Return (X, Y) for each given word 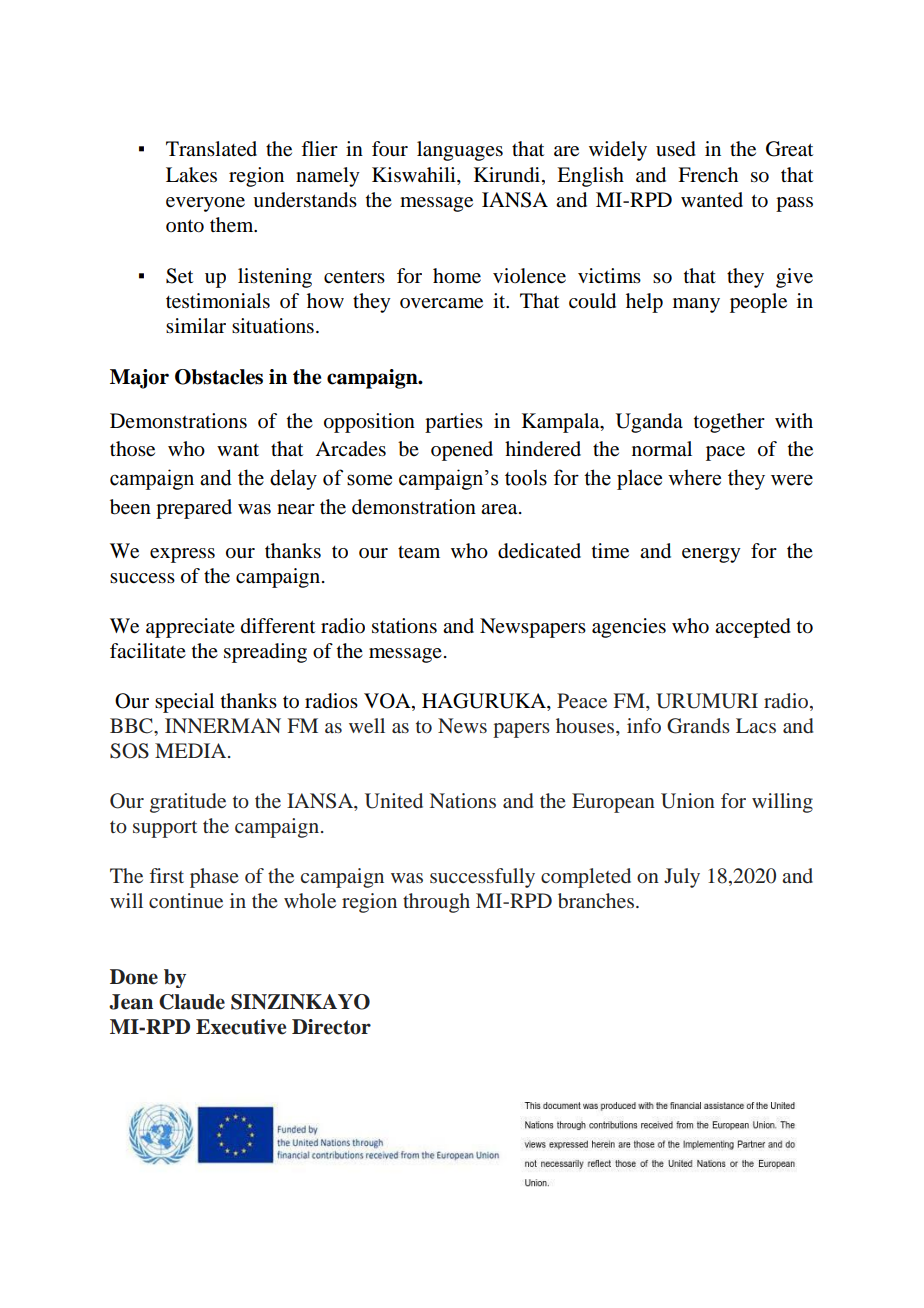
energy (711, 555)
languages (460, 151)
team (419, 552)
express (182, 555)
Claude (192, 1002)
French (708, 175)
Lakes (191, 175)
